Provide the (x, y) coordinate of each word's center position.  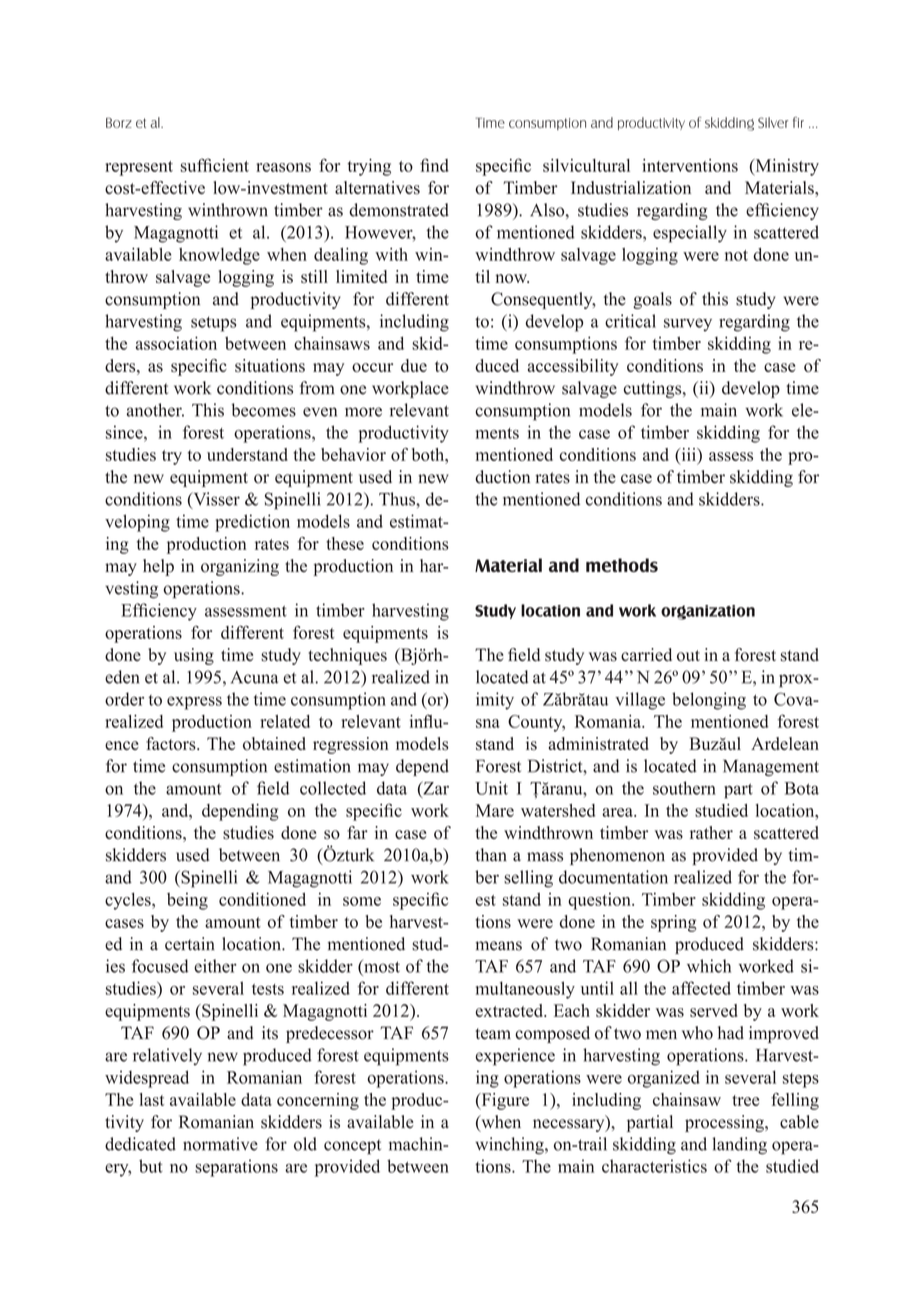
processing (725, 1123)
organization (708, 612)
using (194, 656)
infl (422, 721)
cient (231, 165)
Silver (773, 122)
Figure (504, 1101)
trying (369, 167)
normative (220, 1144)
